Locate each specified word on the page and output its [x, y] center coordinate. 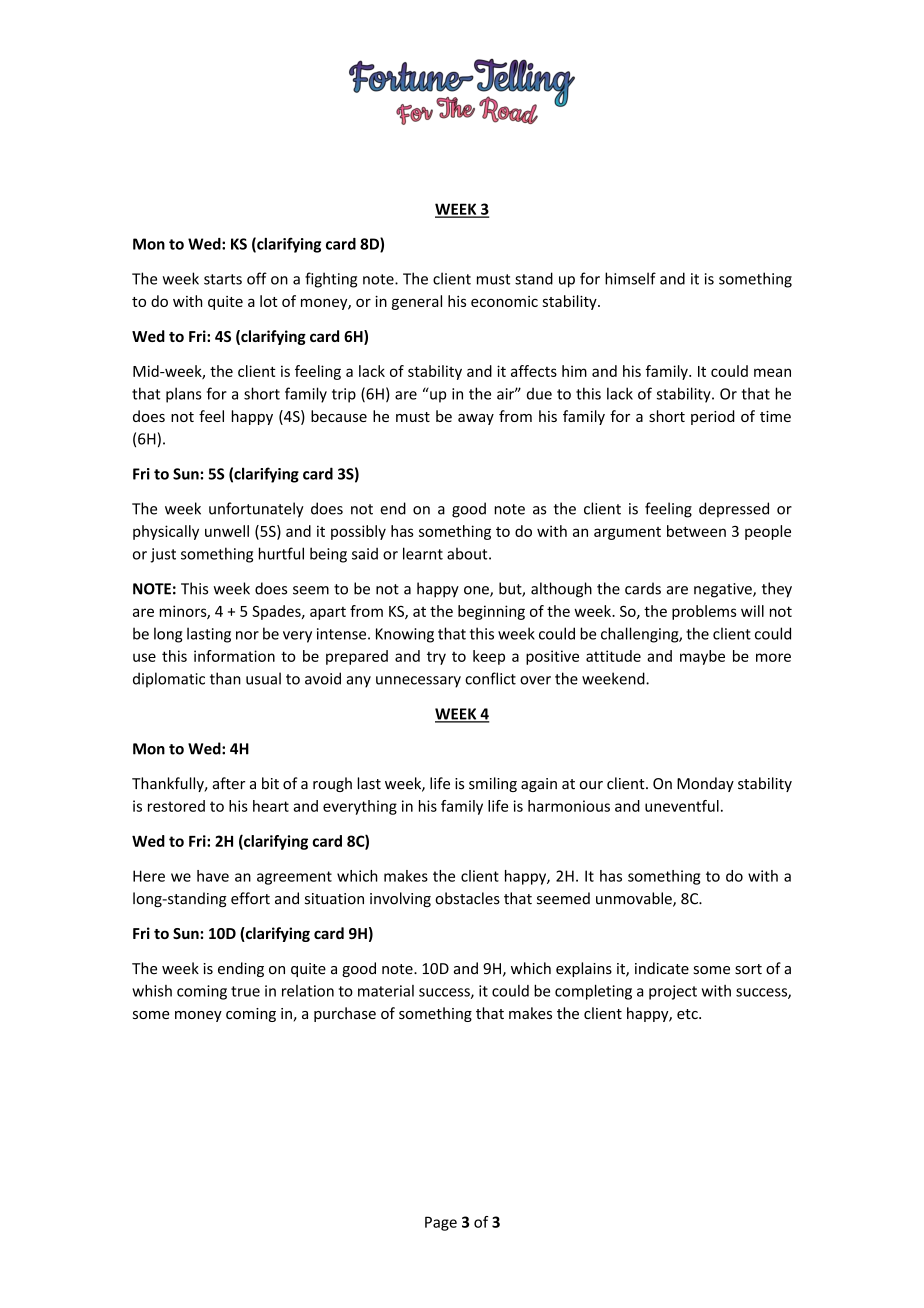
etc [688, 1014]
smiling [493, 784]
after [229, 783]
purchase [345, 1014]
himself [630, 278]
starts [223, 279]
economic [504, 301]
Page [441, 1223]
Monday [705, 784]
